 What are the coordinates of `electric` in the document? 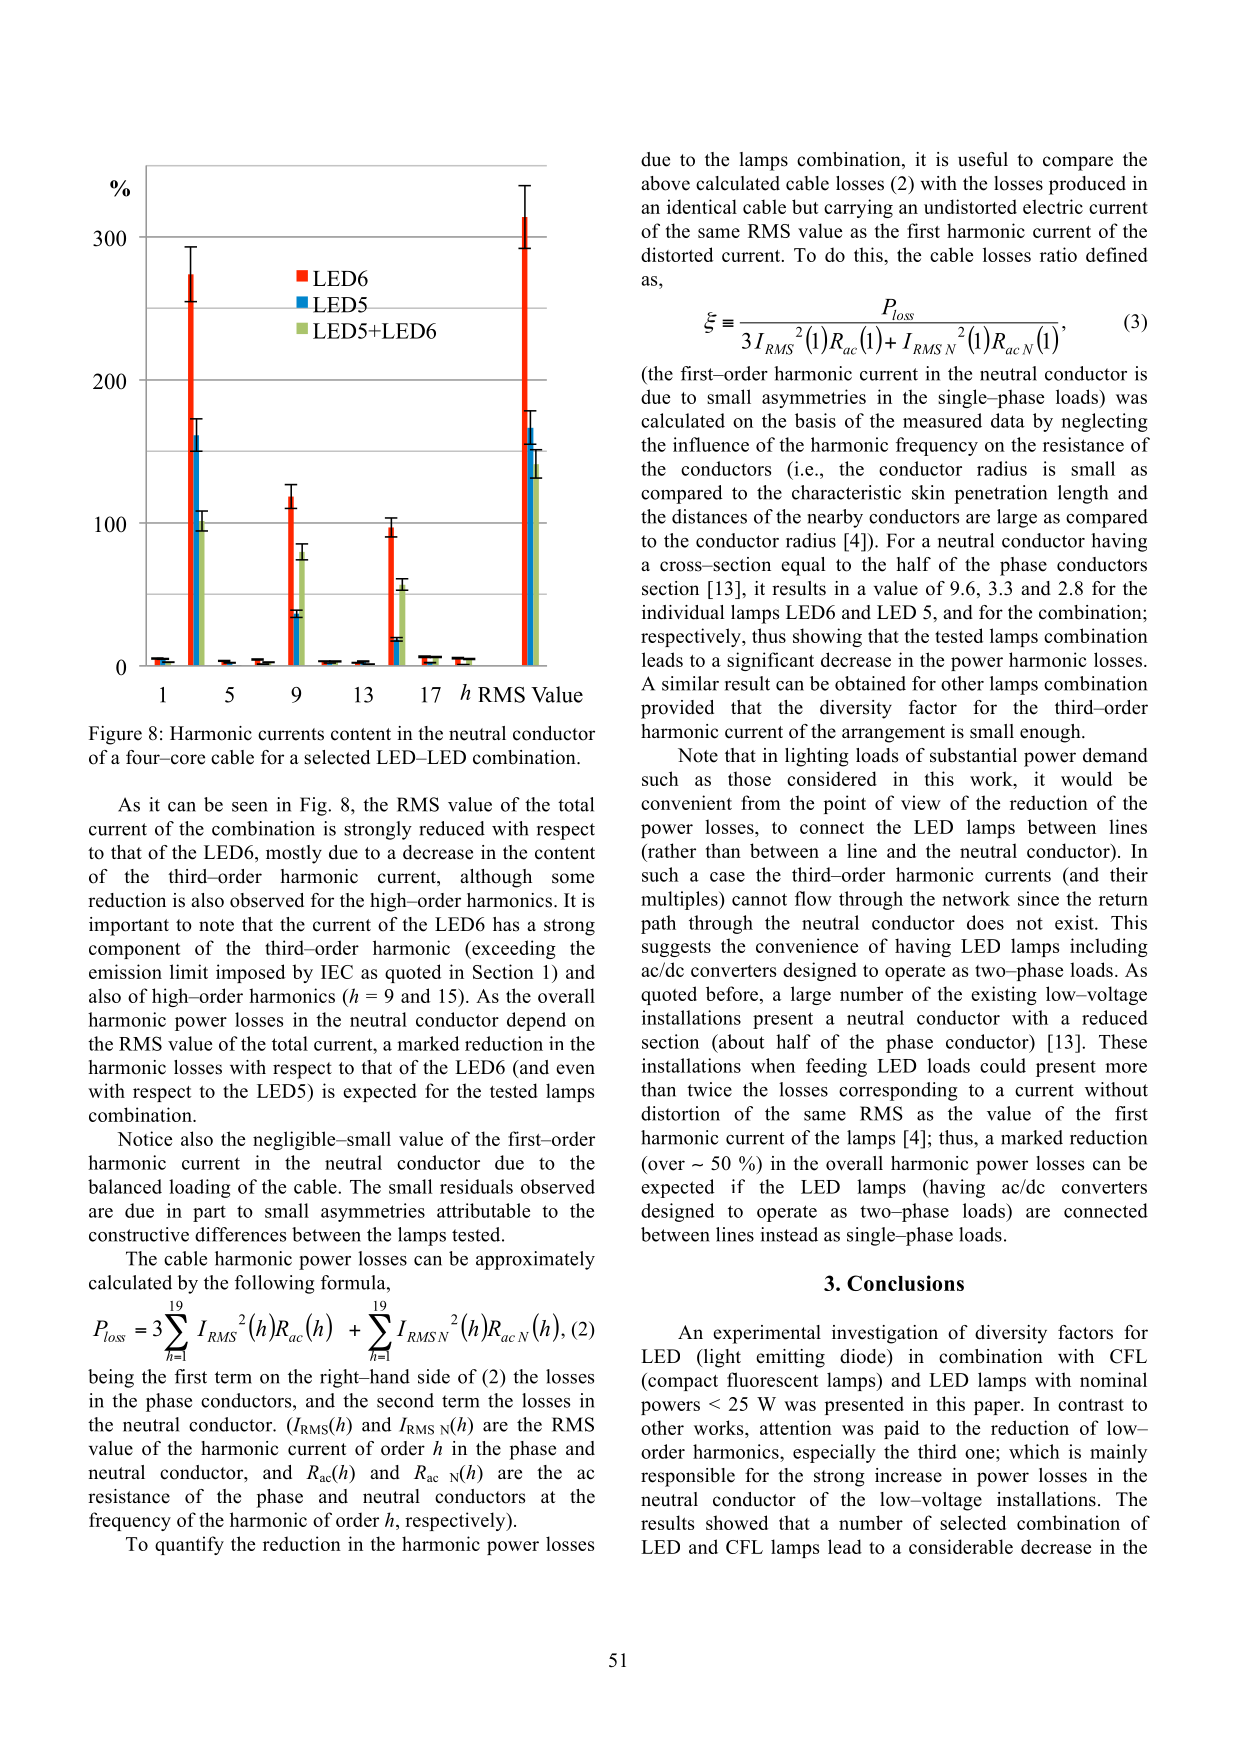 It's located at (1053, 206).
